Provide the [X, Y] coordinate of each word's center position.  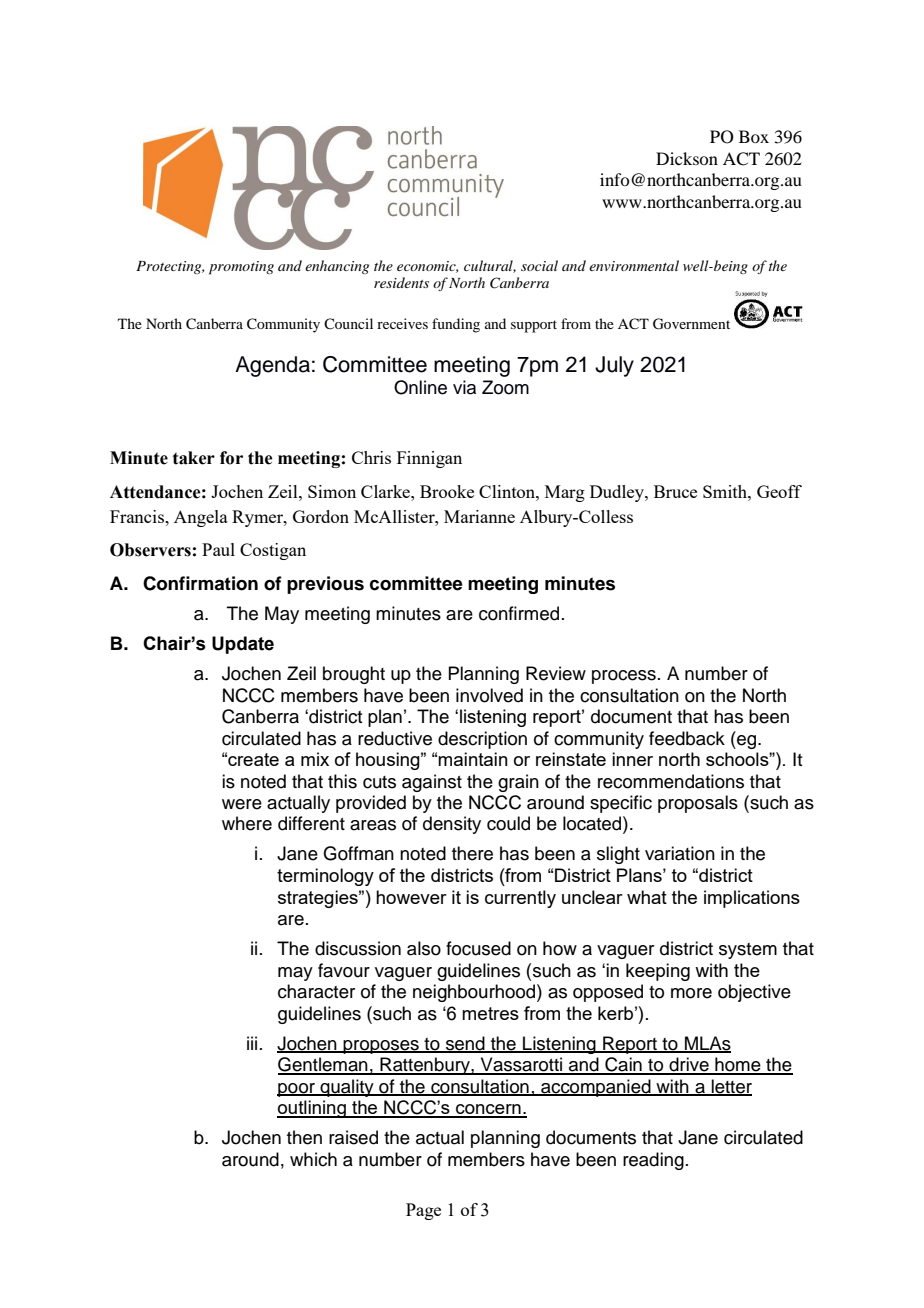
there [472, 853]
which [313, 1159]
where [247, 823]
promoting [241, 268]
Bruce [675, 491]
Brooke [447, 491]
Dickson [687, 158]
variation [680, 853]
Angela [201, 518]
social [539, 265]
